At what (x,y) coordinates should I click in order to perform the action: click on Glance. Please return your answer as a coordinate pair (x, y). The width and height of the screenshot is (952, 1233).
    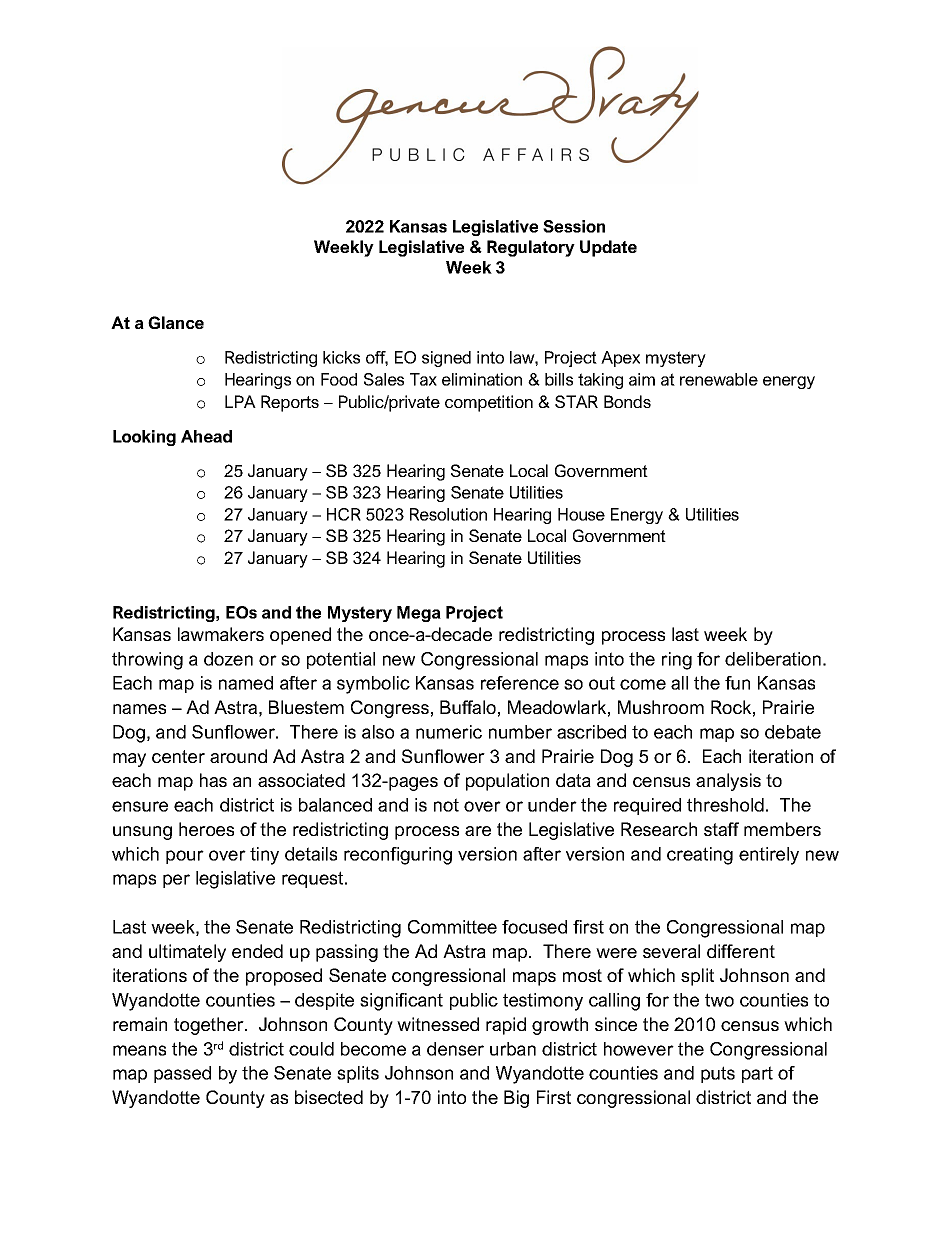
    Looking at the image, I should click on (176, 322).
